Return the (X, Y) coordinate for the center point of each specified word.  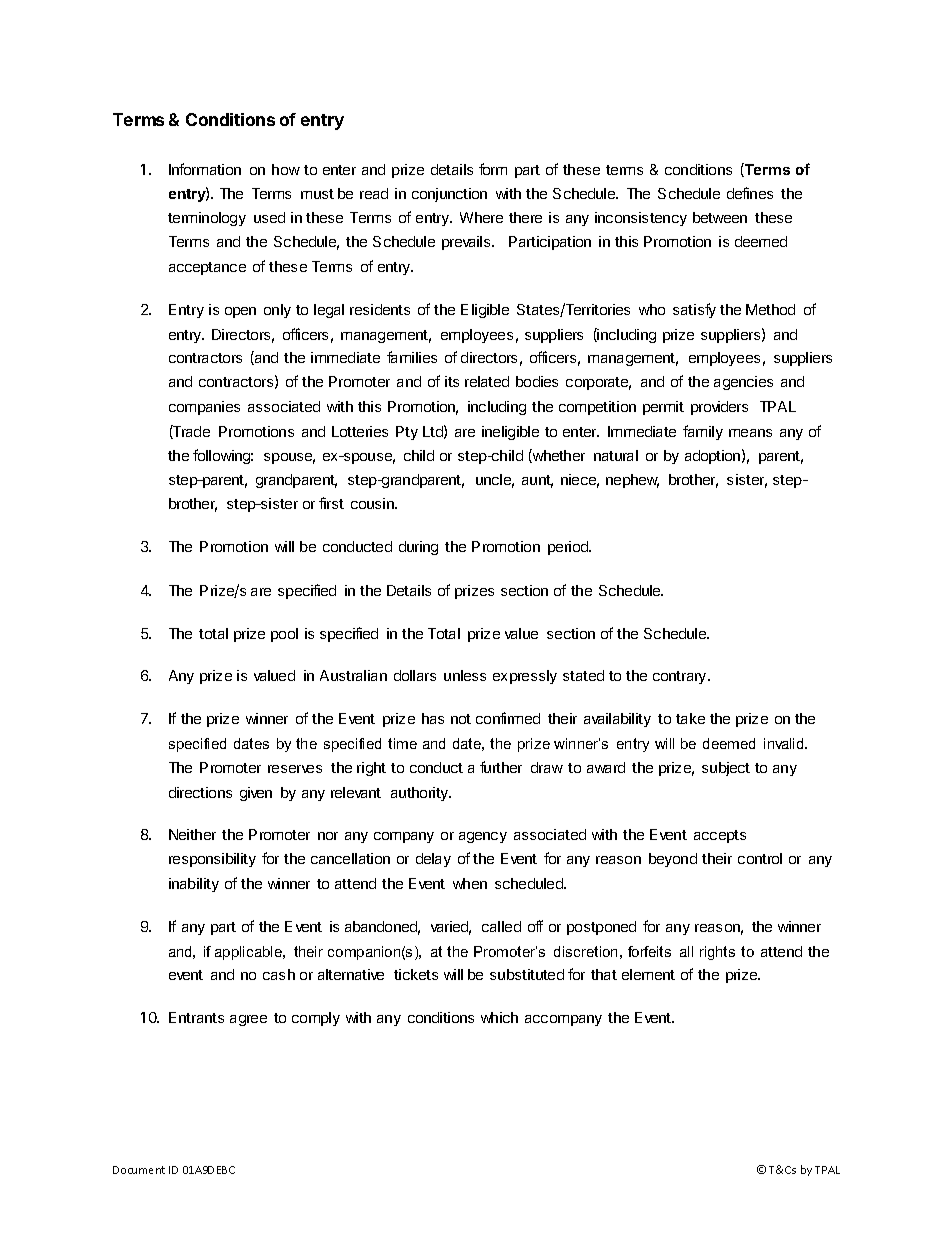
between (720, 217)
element (648, 974)
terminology (207, 219)
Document (139, 1170)
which (499, 1017)
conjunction (449, 195)
